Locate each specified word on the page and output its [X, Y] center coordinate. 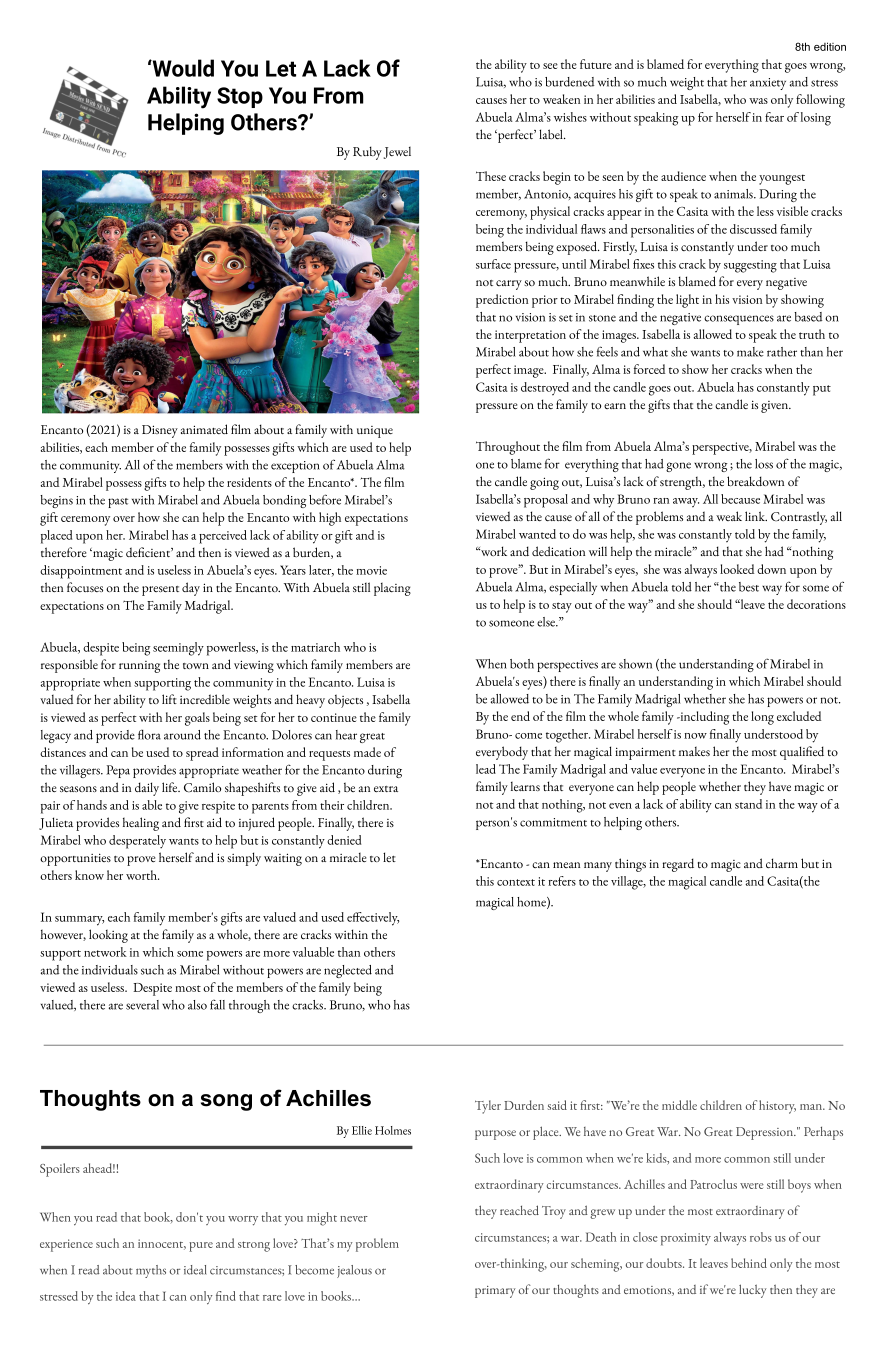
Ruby [367, 153]
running [139, 667]
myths [151, 1271]
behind [749, 1263]
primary [495, 1292]
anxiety [768, 84]
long [762, 718]
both [522, 664]
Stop [240, 97]
